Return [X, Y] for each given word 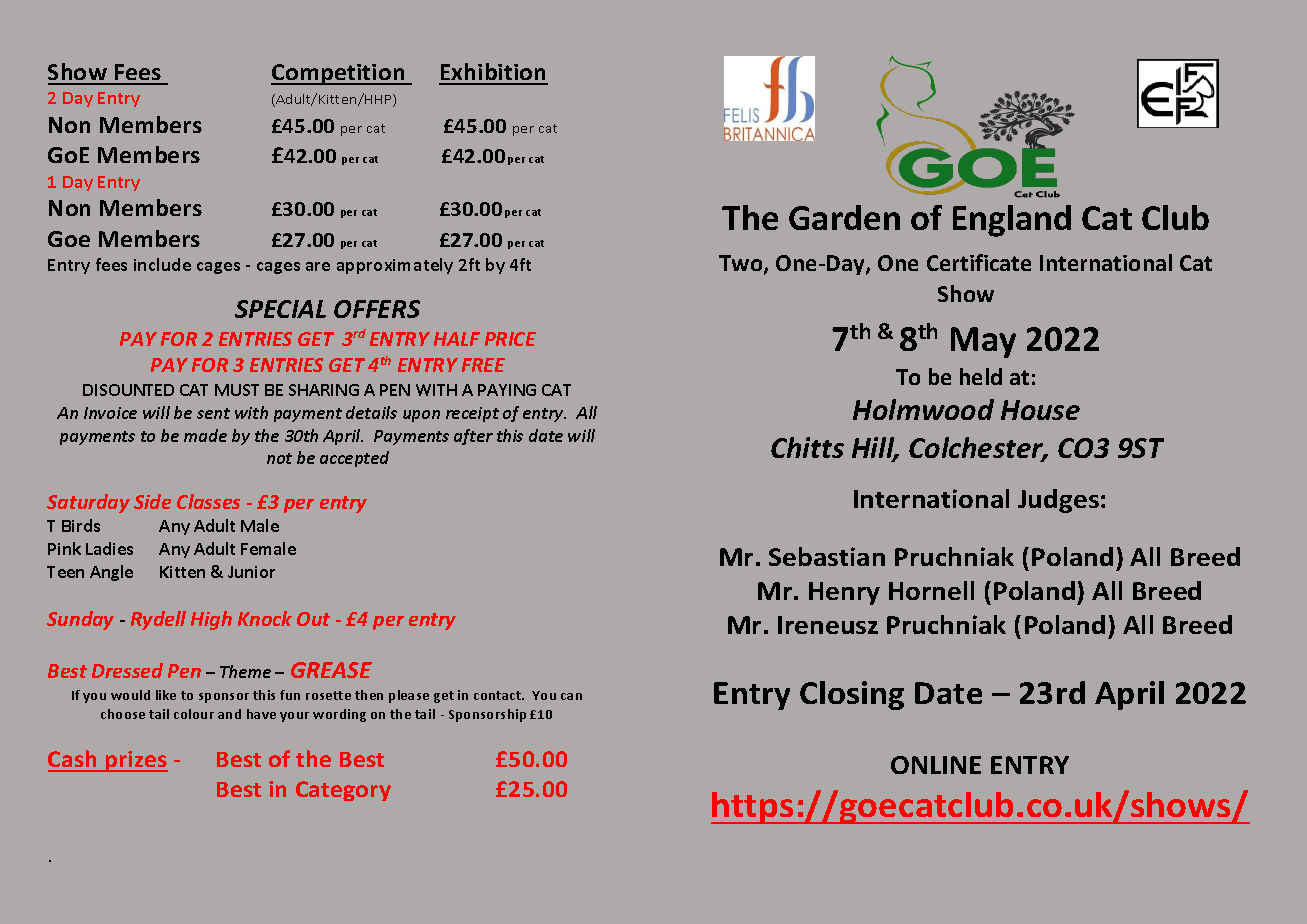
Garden [844, 217]
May [983, 342]
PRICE [510, 339]
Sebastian [827, 556]
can [571, 696]
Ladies [109, 548]
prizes [136, 761]
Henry [844, 593]
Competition [339, 74]
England [1012, 221]
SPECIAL [280, 309]
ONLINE [936, 765]
